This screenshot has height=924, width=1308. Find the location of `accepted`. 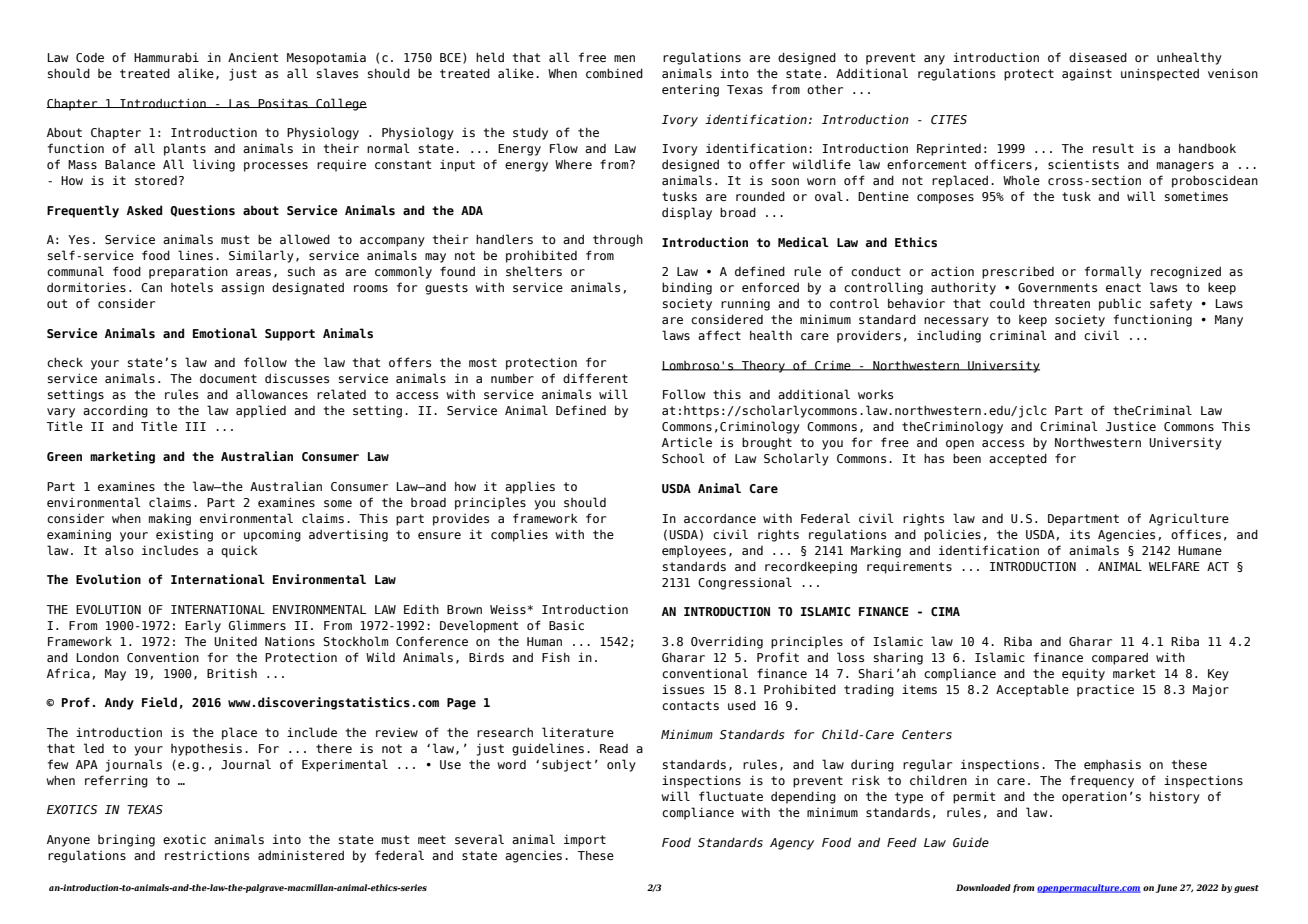

accepted is located at coordinates (1018, 459).
